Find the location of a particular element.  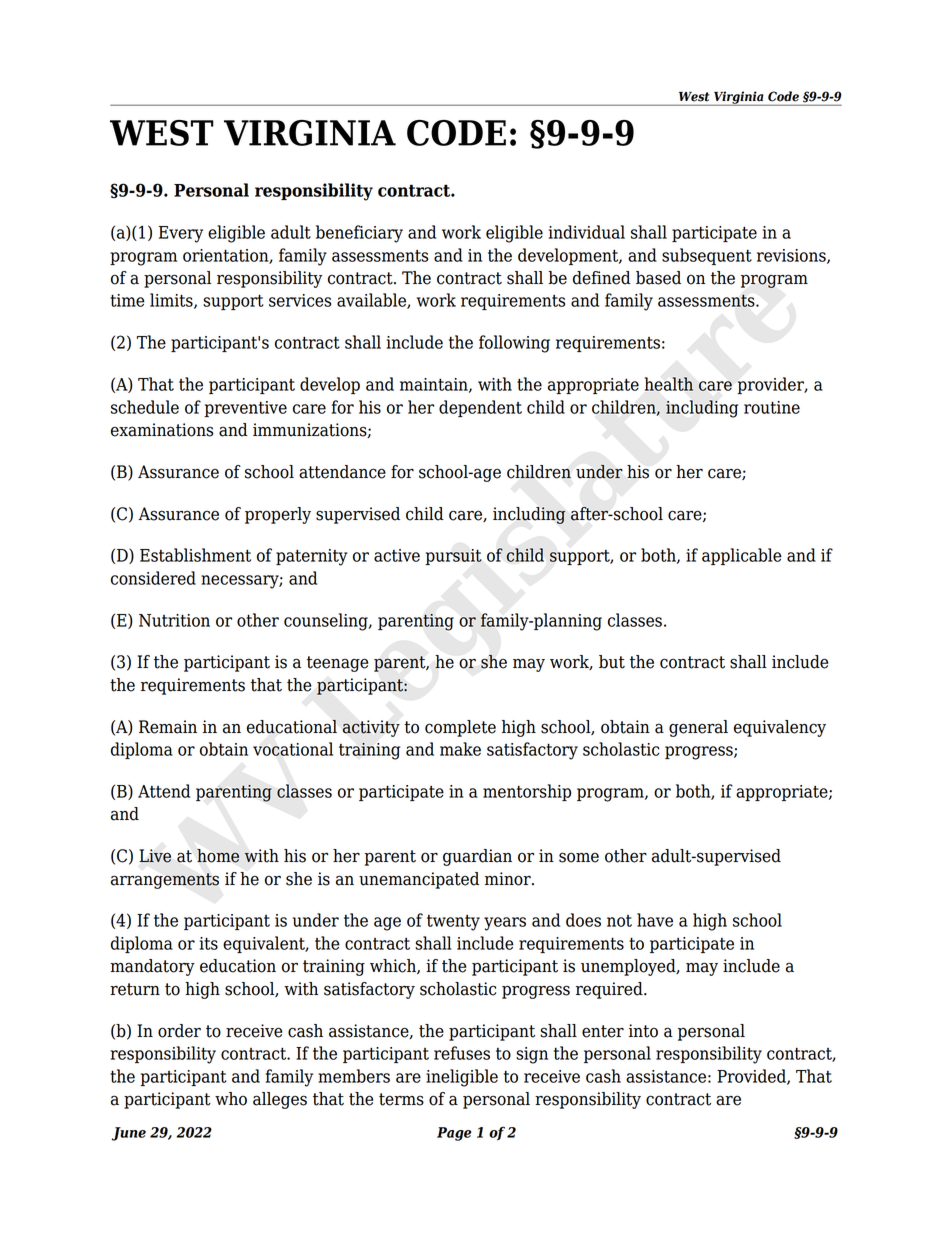

beneficiary is located at coordinates (359, 234).
